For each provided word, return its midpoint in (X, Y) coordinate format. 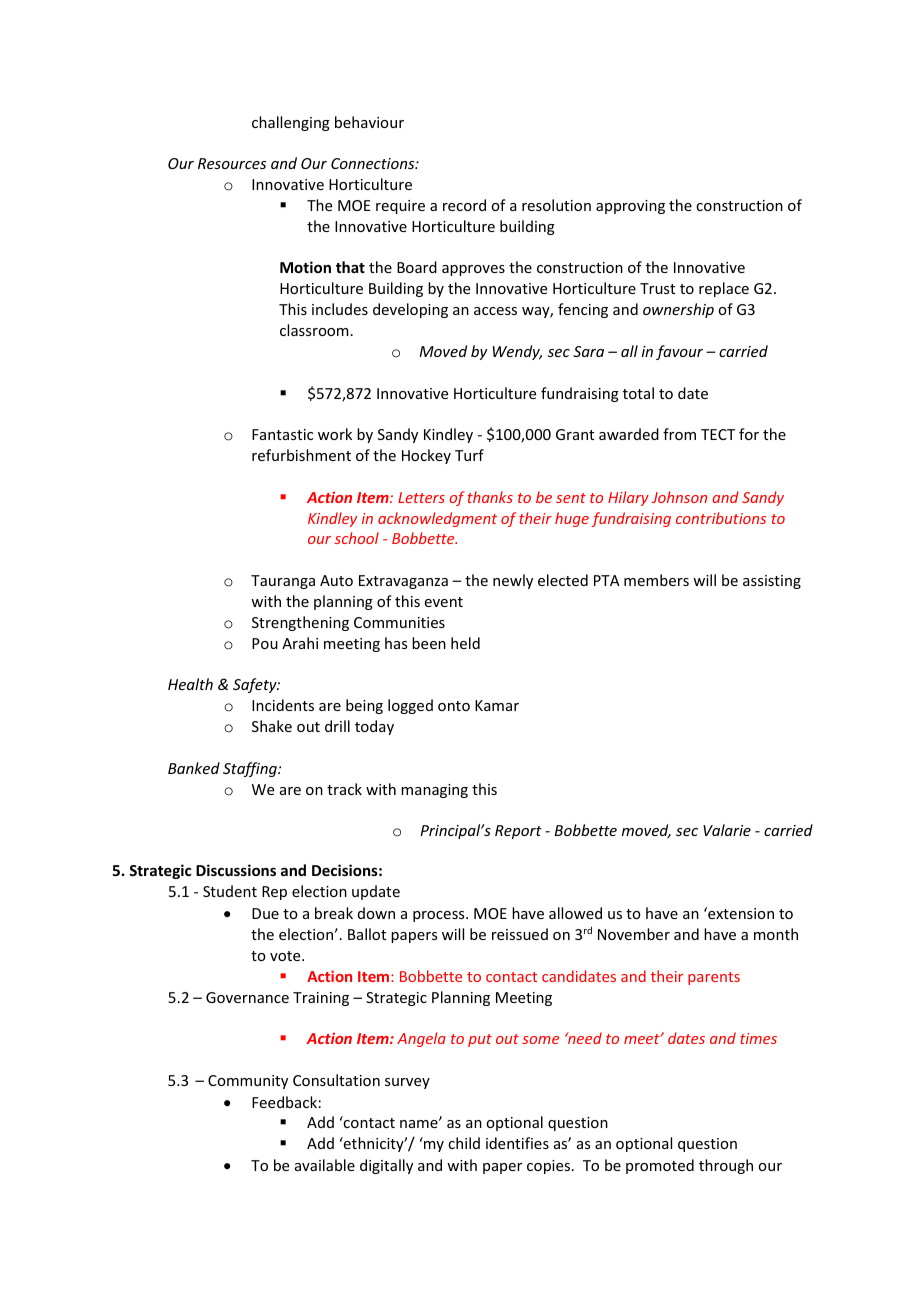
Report (518, 832)
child (464, 1143)
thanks (490, 497)
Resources (232, 163)
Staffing (251, 769)
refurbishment (301, 455)
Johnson (679, 497)
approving (630, 207)
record (464, 205)
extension (740, 913)
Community (248, 1082)
